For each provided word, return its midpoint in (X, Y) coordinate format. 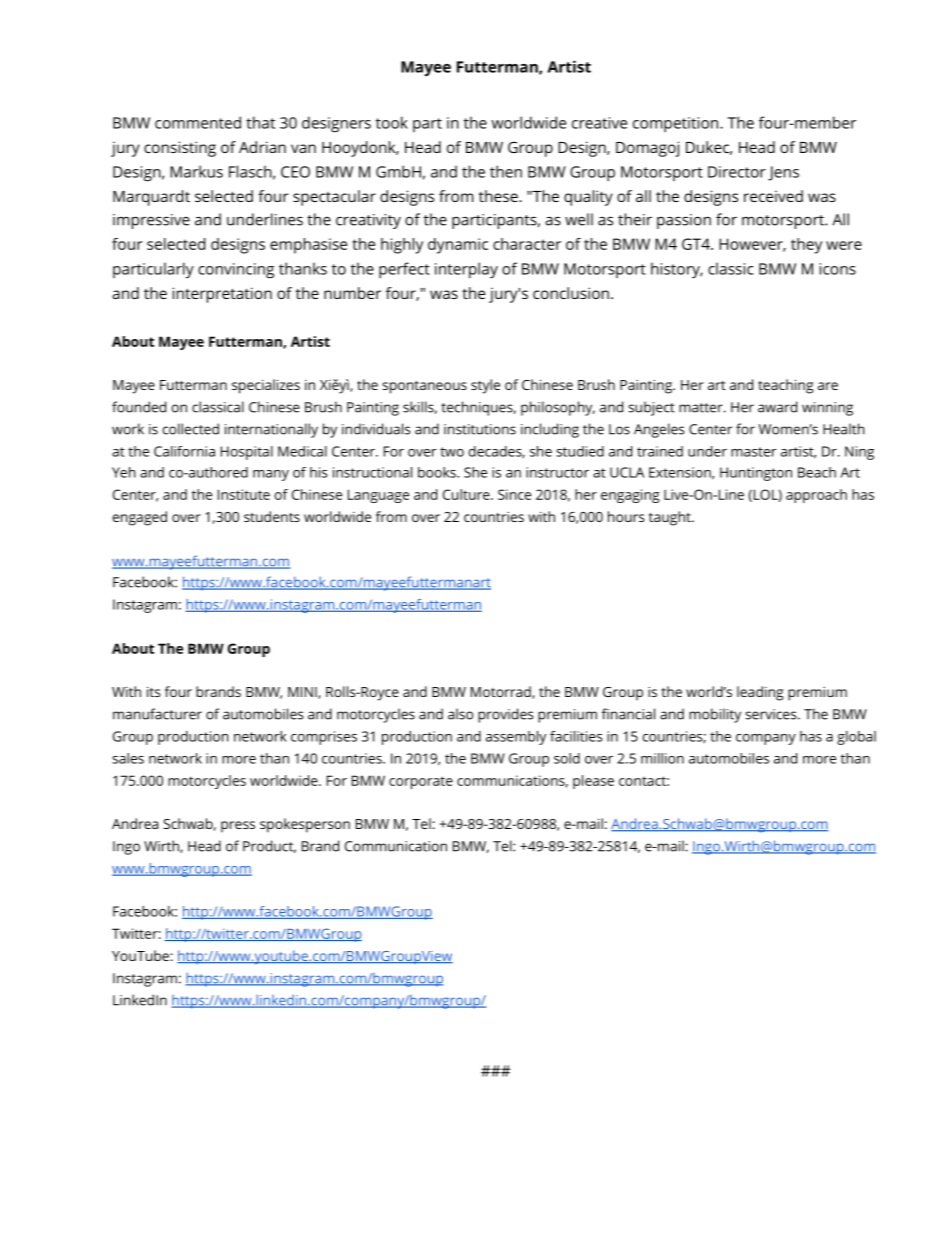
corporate (421, 782)
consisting (180, 149)
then (506, 171)
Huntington (756, 474)
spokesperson (305, 825)
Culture (466, 494)
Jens (783, 173)
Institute (244, 494)
